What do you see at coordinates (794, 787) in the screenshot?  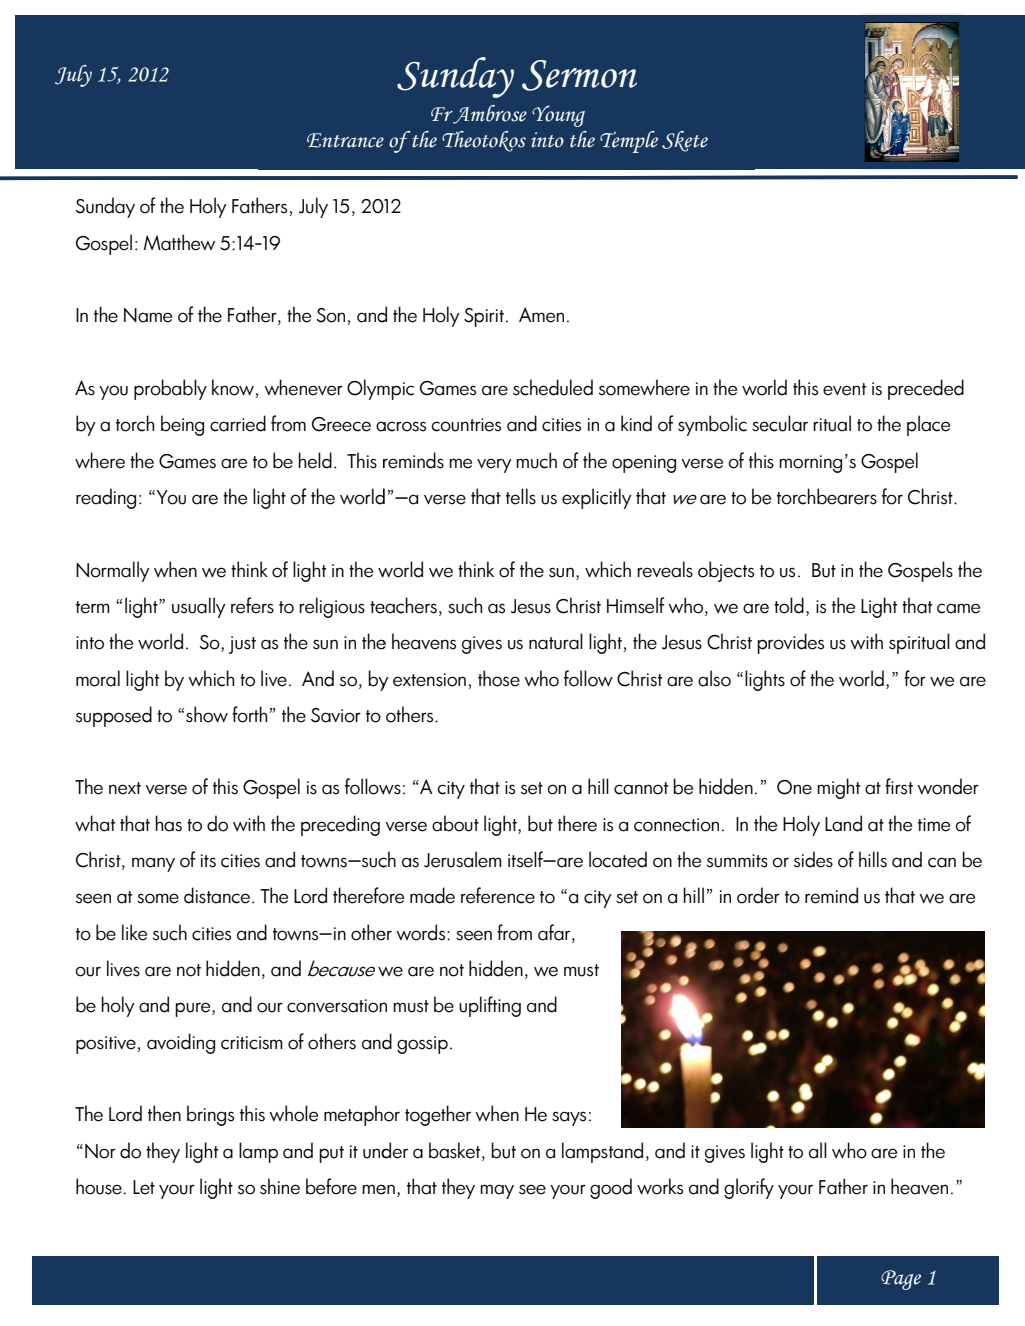 I see `One` at bounding box center [794, 787].
